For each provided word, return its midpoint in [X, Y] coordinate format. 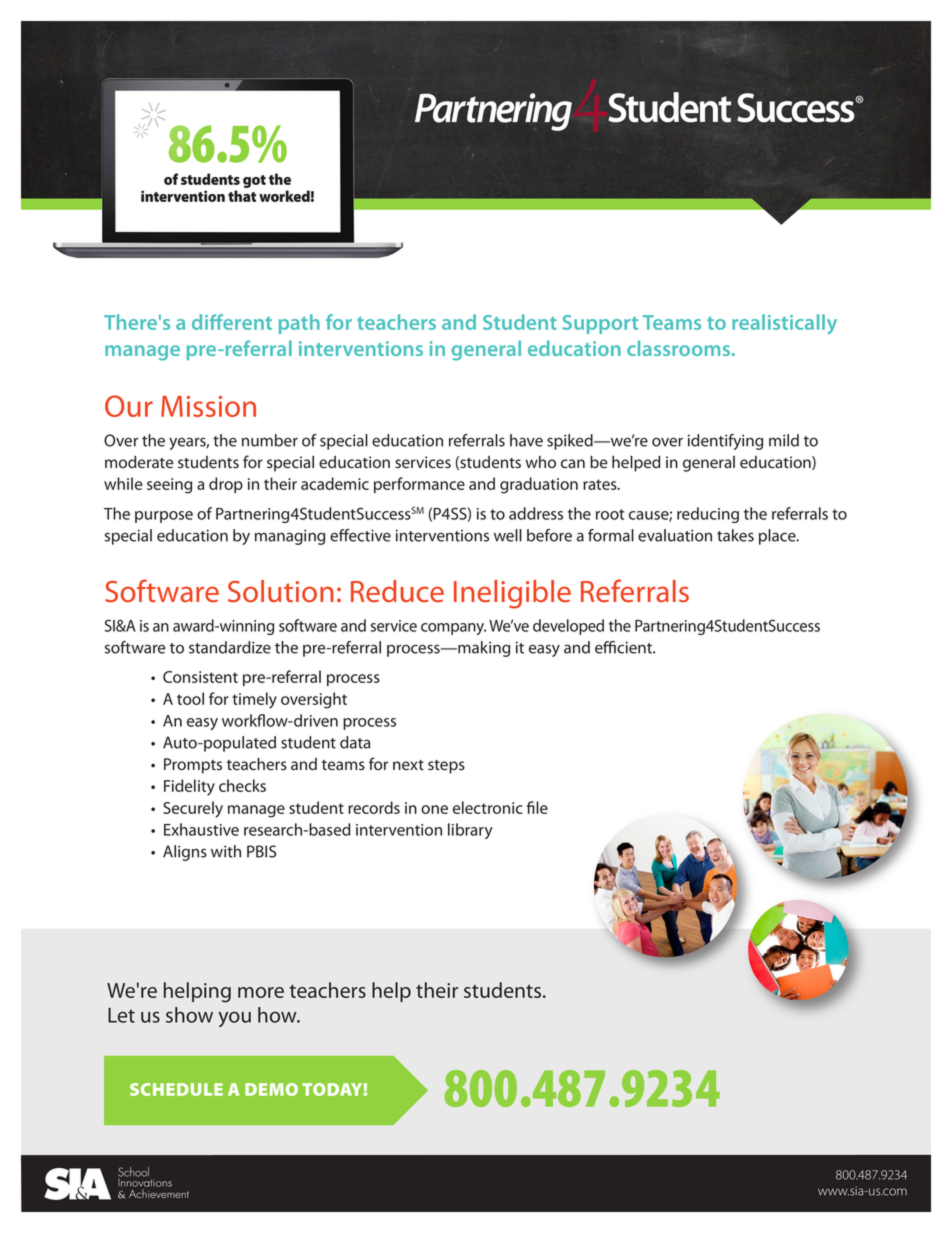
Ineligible [512, 594]
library [470, 831]
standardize [230, 647]
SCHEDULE [176, 1089]
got [254, 181]
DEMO [271, 1089]
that [242, 196]
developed [568, 627]
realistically [784, 324]
